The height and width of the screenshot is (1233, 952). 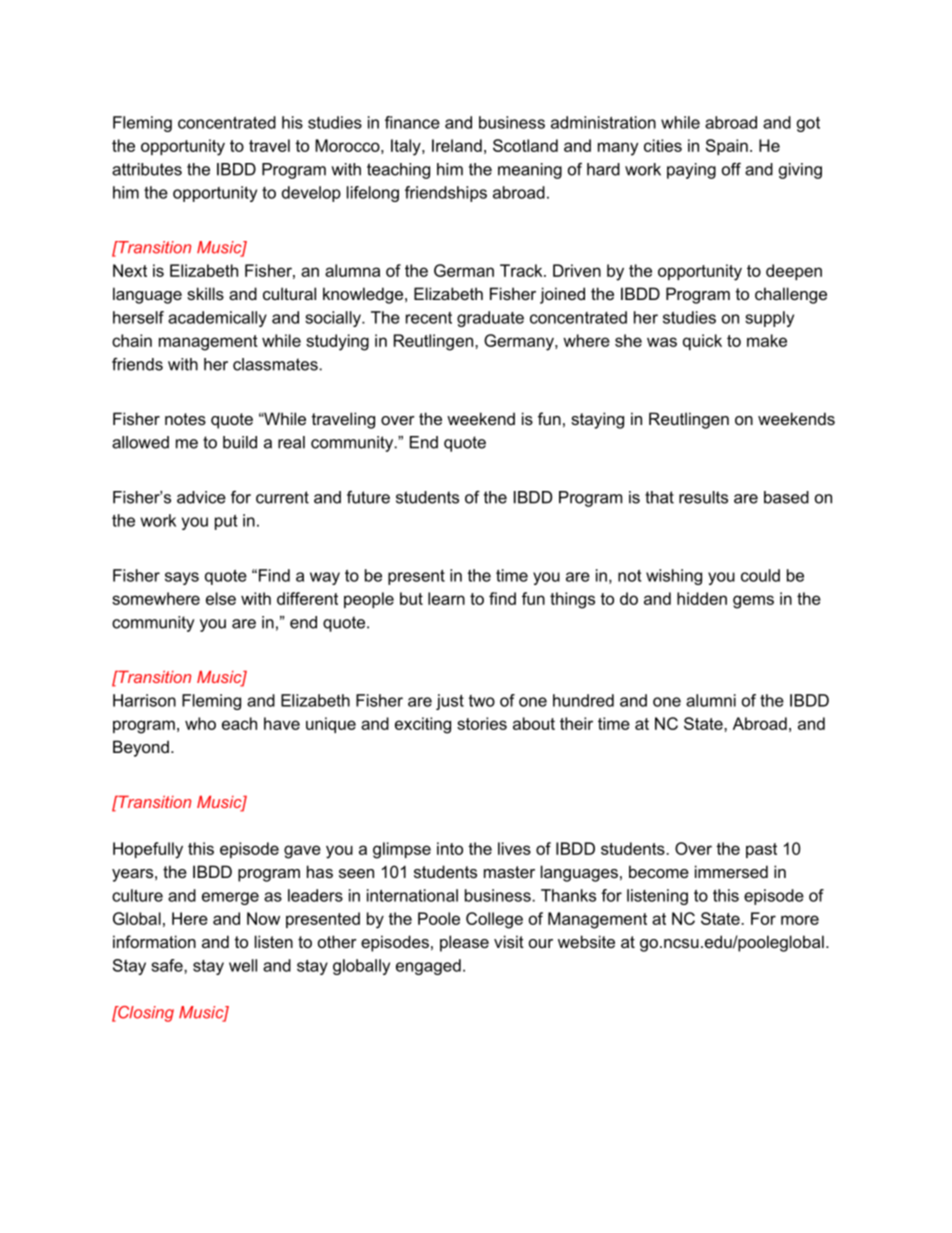 I want to click on results, so click(x=703, y=497).
